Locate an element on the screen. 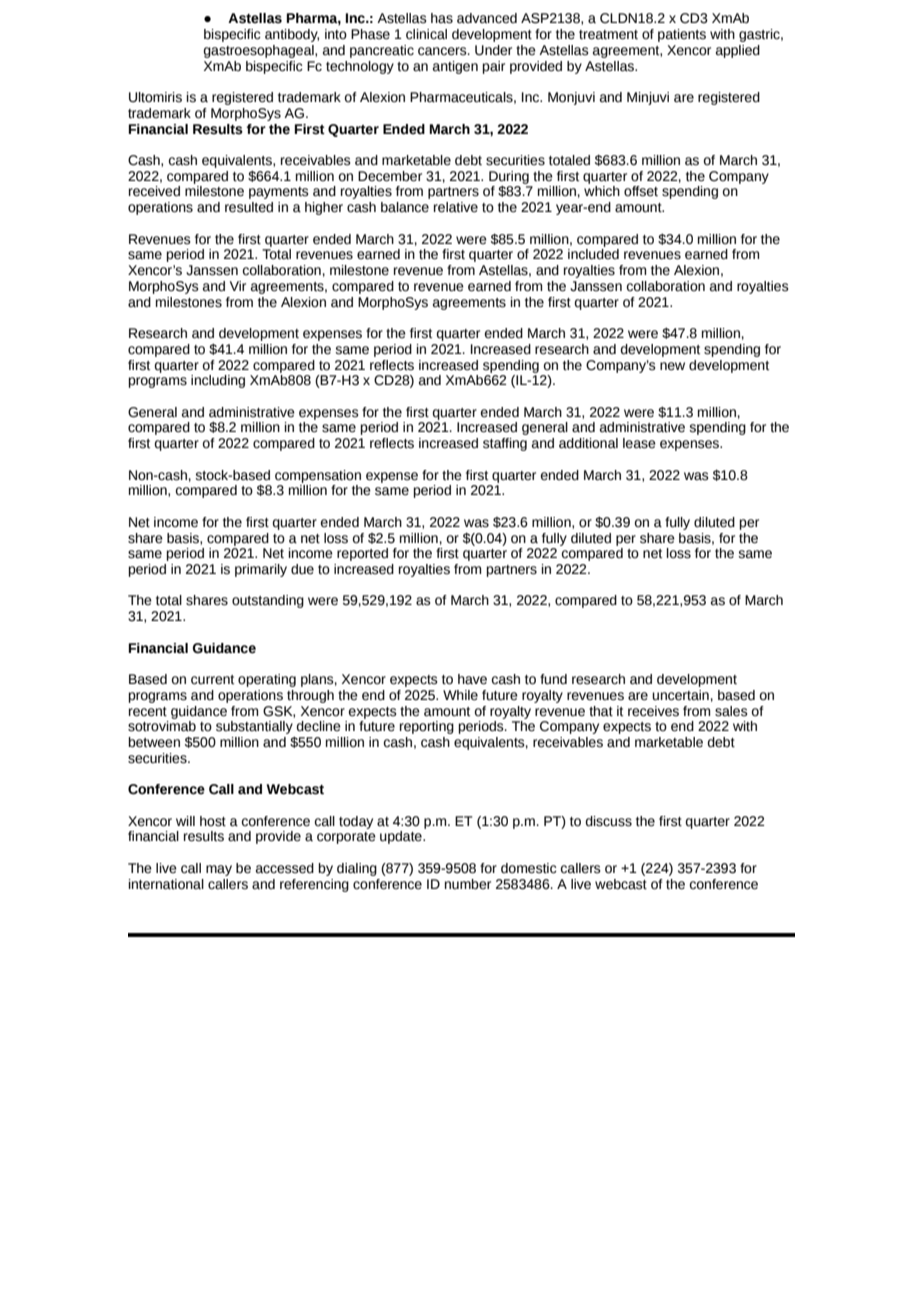 This screenshot has height=1308, width=924. may is located at coordinates (219, 870).
